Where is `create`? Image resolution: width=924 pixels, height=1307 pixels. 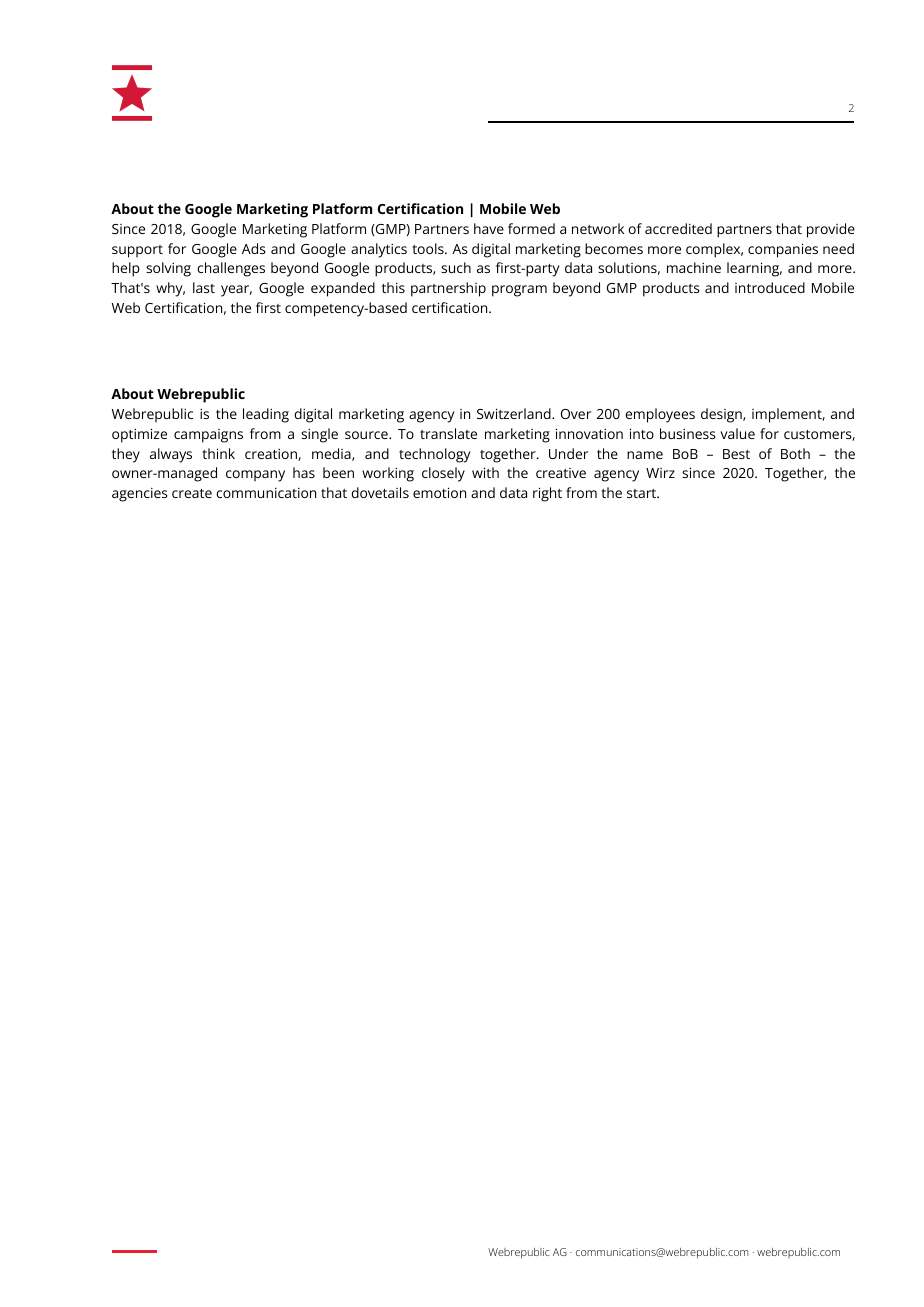
create is located at coordinates (192, 493).
